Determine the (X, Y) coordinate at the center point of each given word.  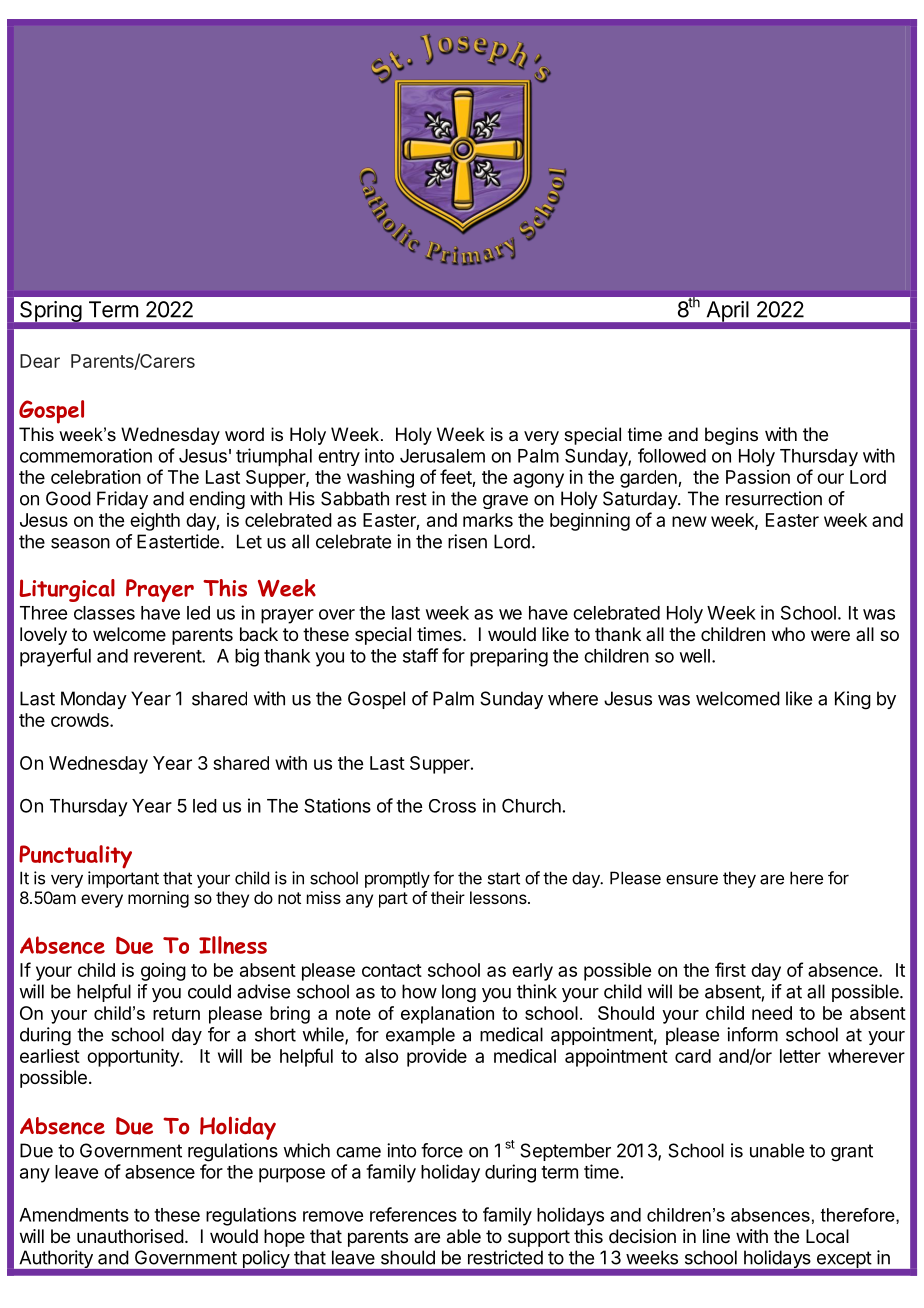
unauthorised (130, 1236)
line (716, 1236)
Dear (40, 361)
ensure (692, 879)
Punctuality (75, 857)
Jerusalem (442, 456)
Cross (452, 806)
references (413, 1214)
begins (731, 436)
